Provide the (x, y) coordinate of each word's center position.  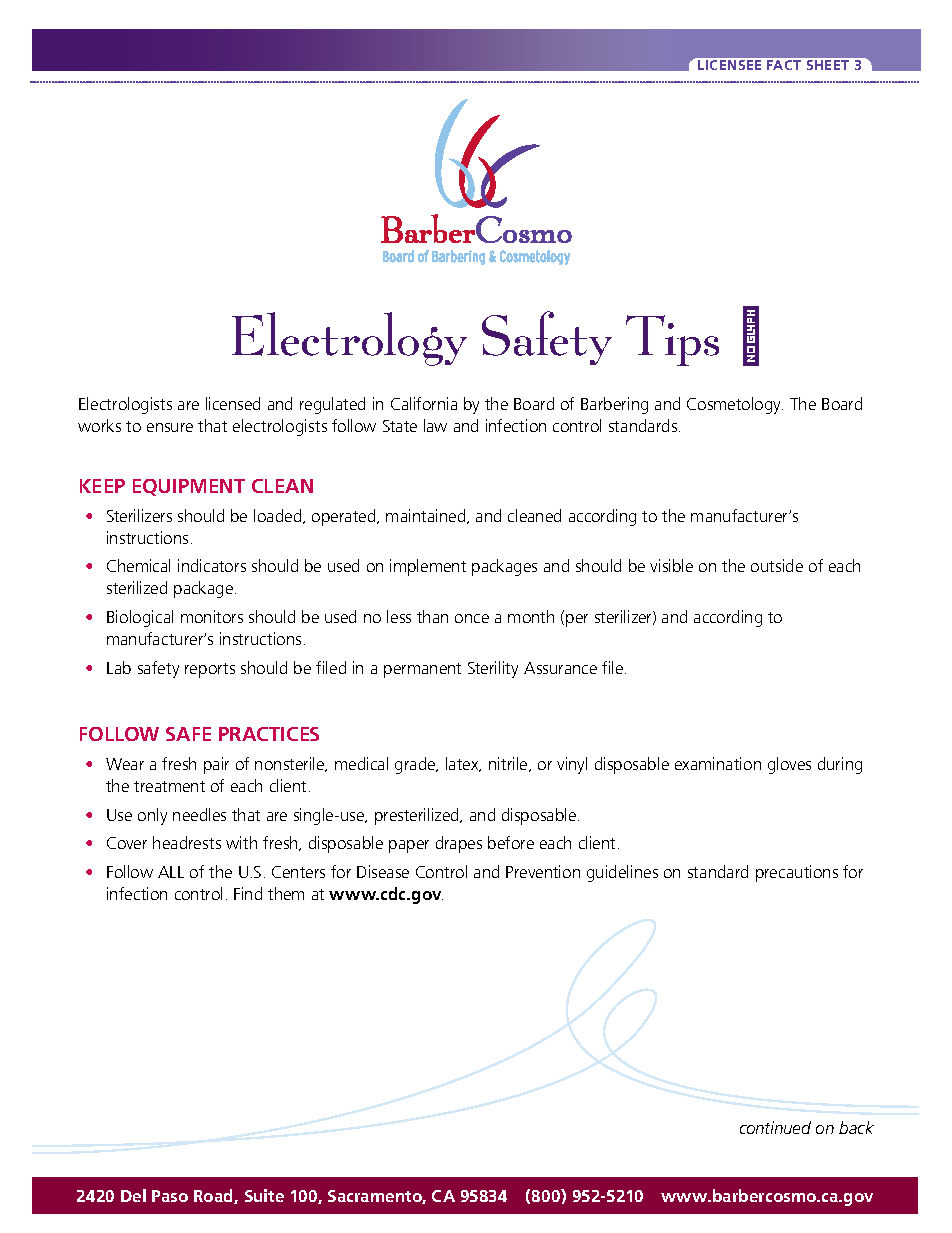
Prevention (543, 871)
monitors (212, 616)
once (472, 618)
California (424, 403)
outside (777, 565)
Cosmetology (735, 405)
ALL (171, 872)
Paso (170, 1196)
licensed (233, 403)
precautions (797, 873)
